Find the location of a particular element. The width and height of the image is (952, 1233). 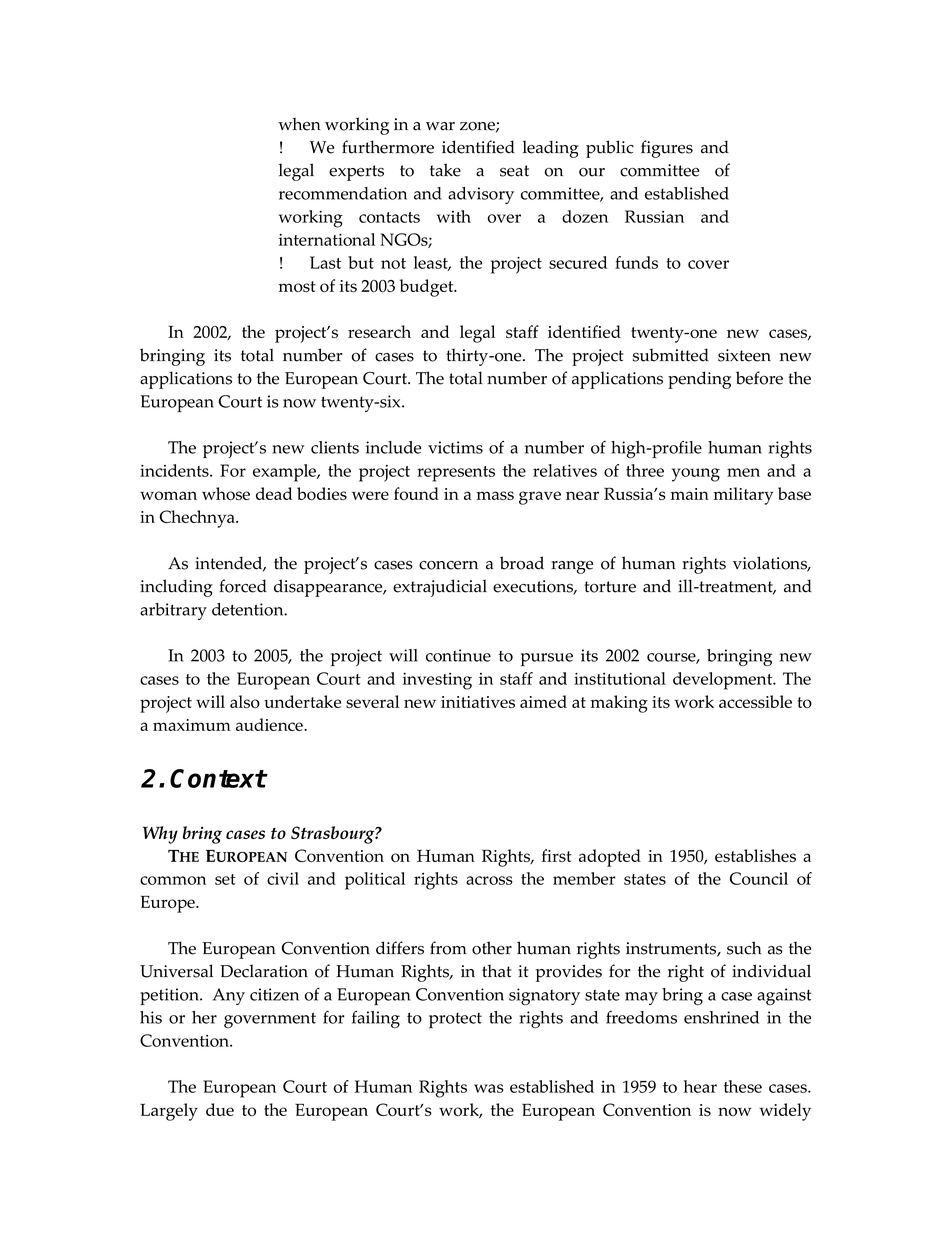

forced is located at coordinates (243, 586).
